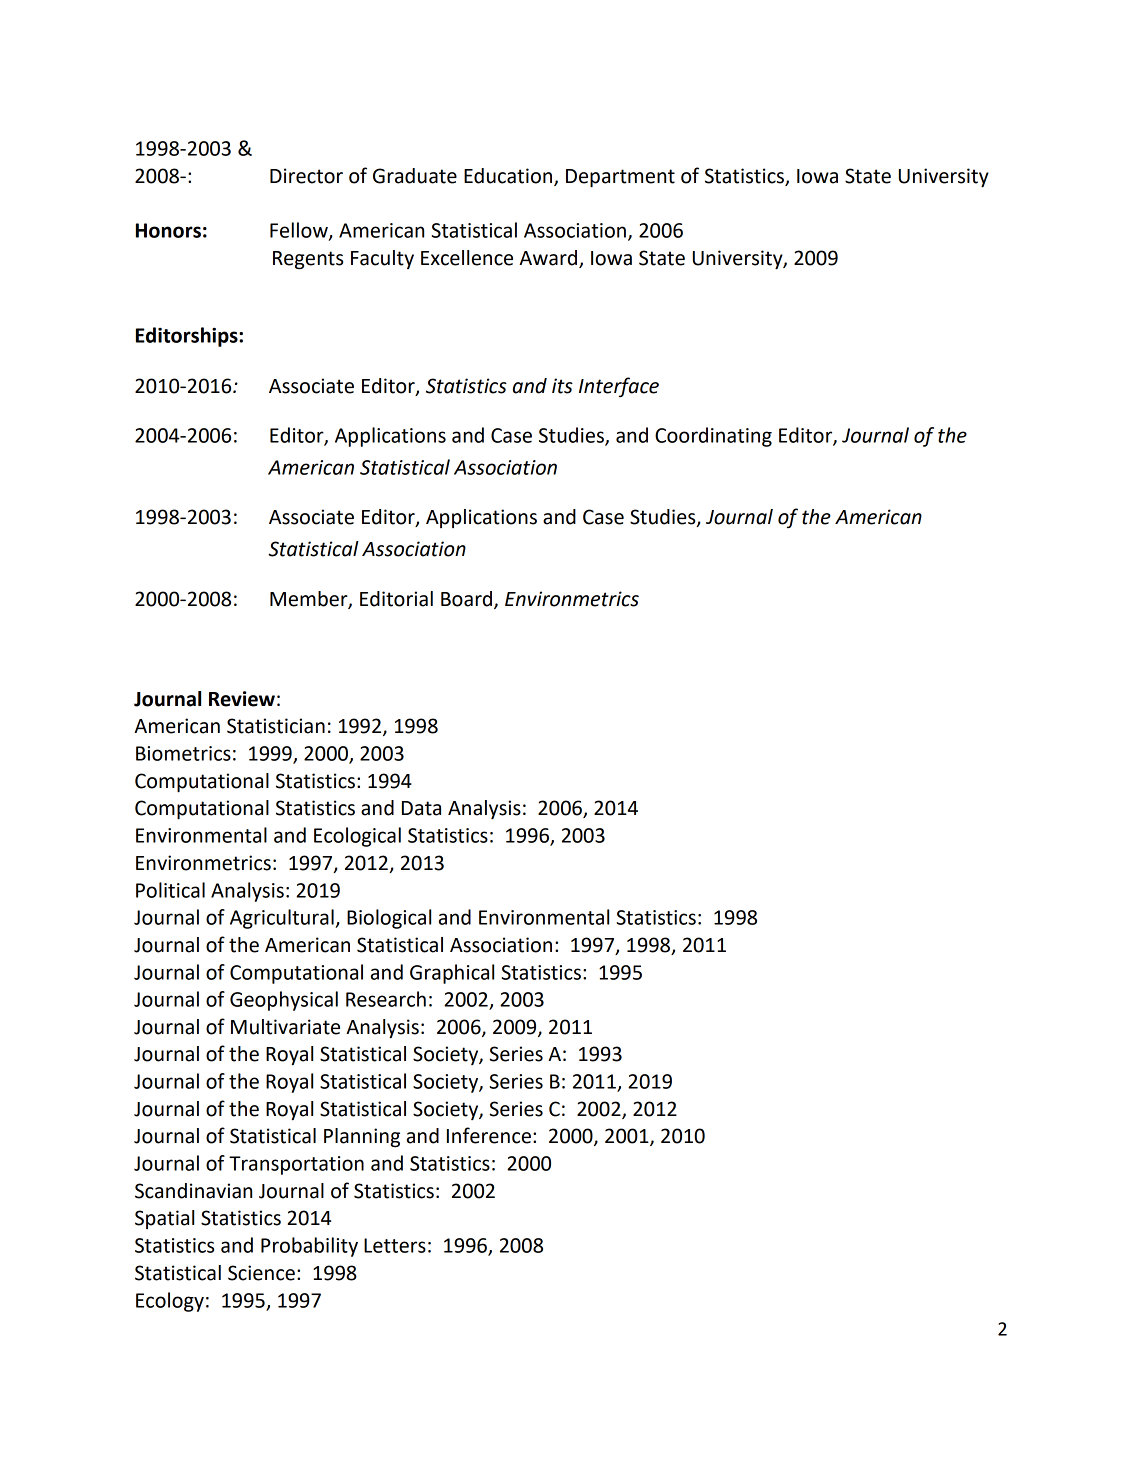 This document has height=1478, width=1142. I want to click on Graduate, so click(415, 176).
